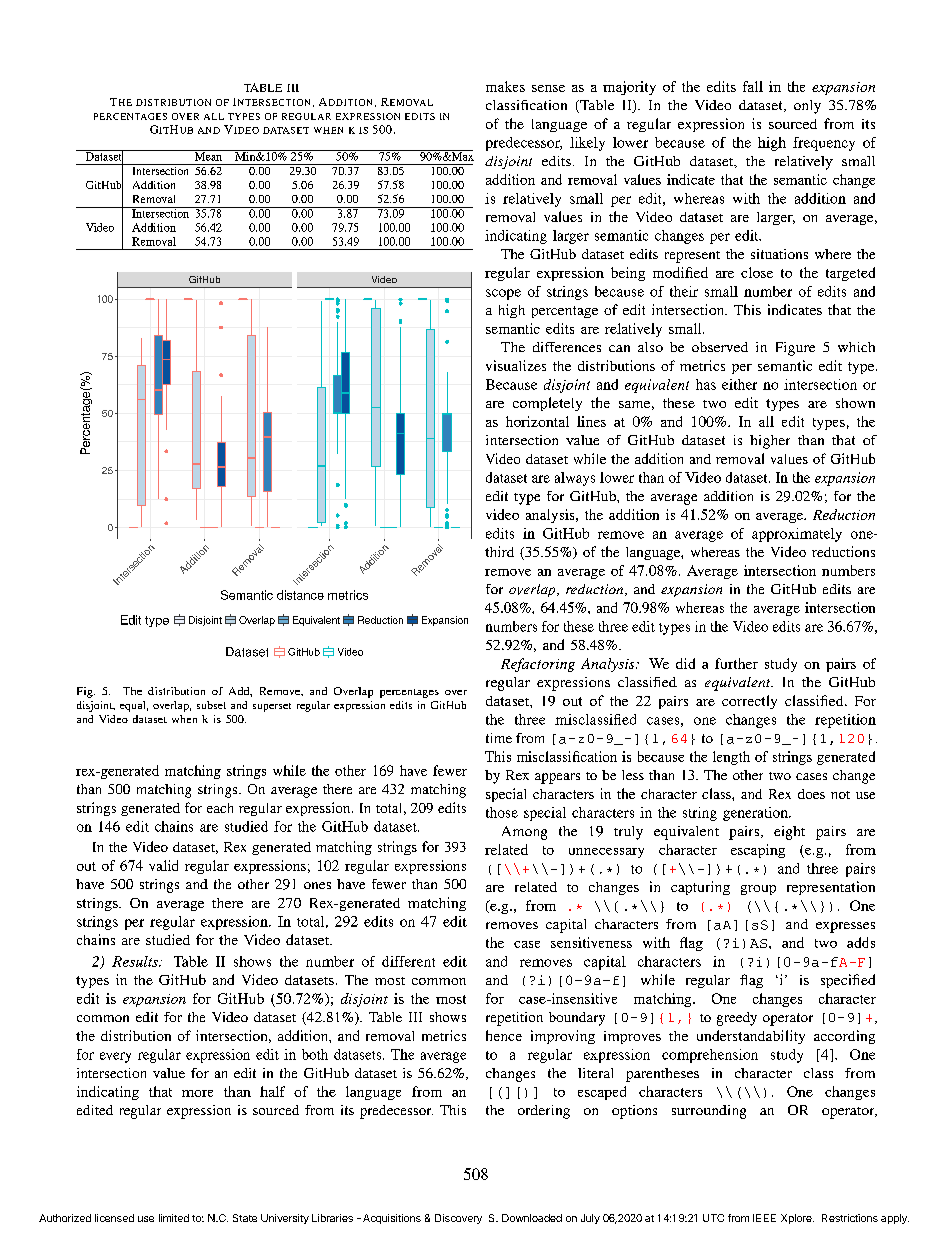 This screenshot has height=1233, width=952. I want to click on limited, so click(174, 1218).
